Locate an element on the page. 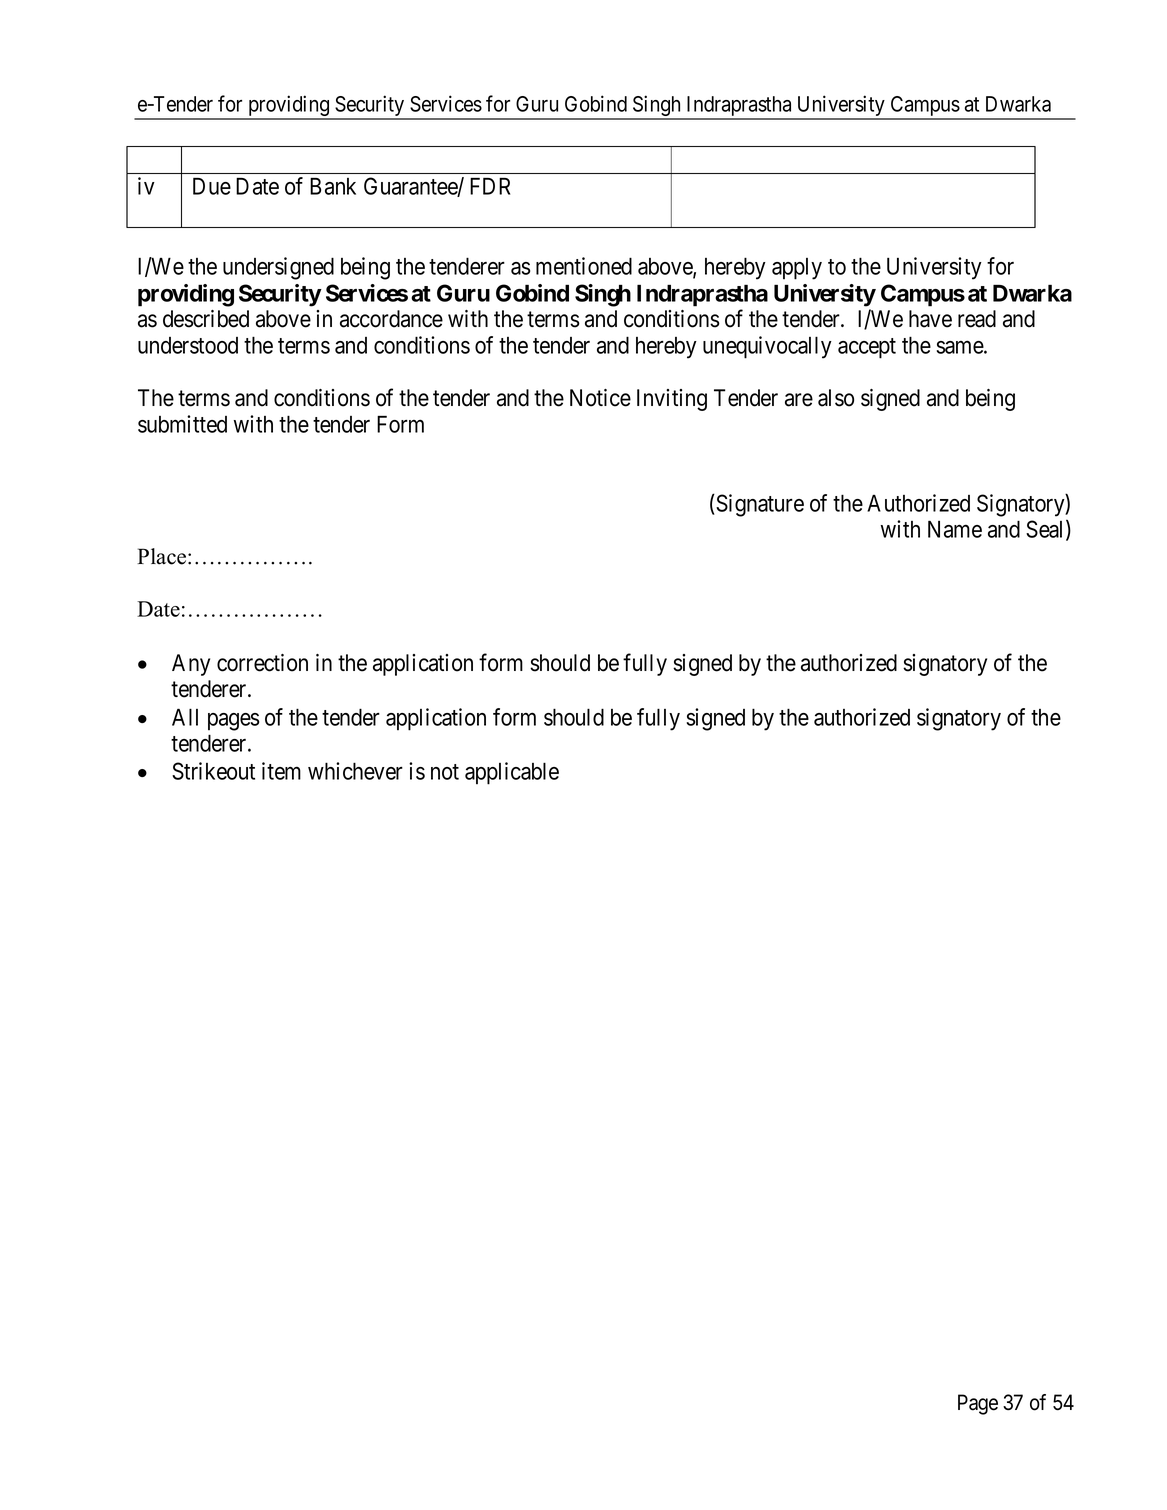 Image resolution: width=1167 pixels, height=1510 pixels. submitted is located at coordinates (182, 424).
